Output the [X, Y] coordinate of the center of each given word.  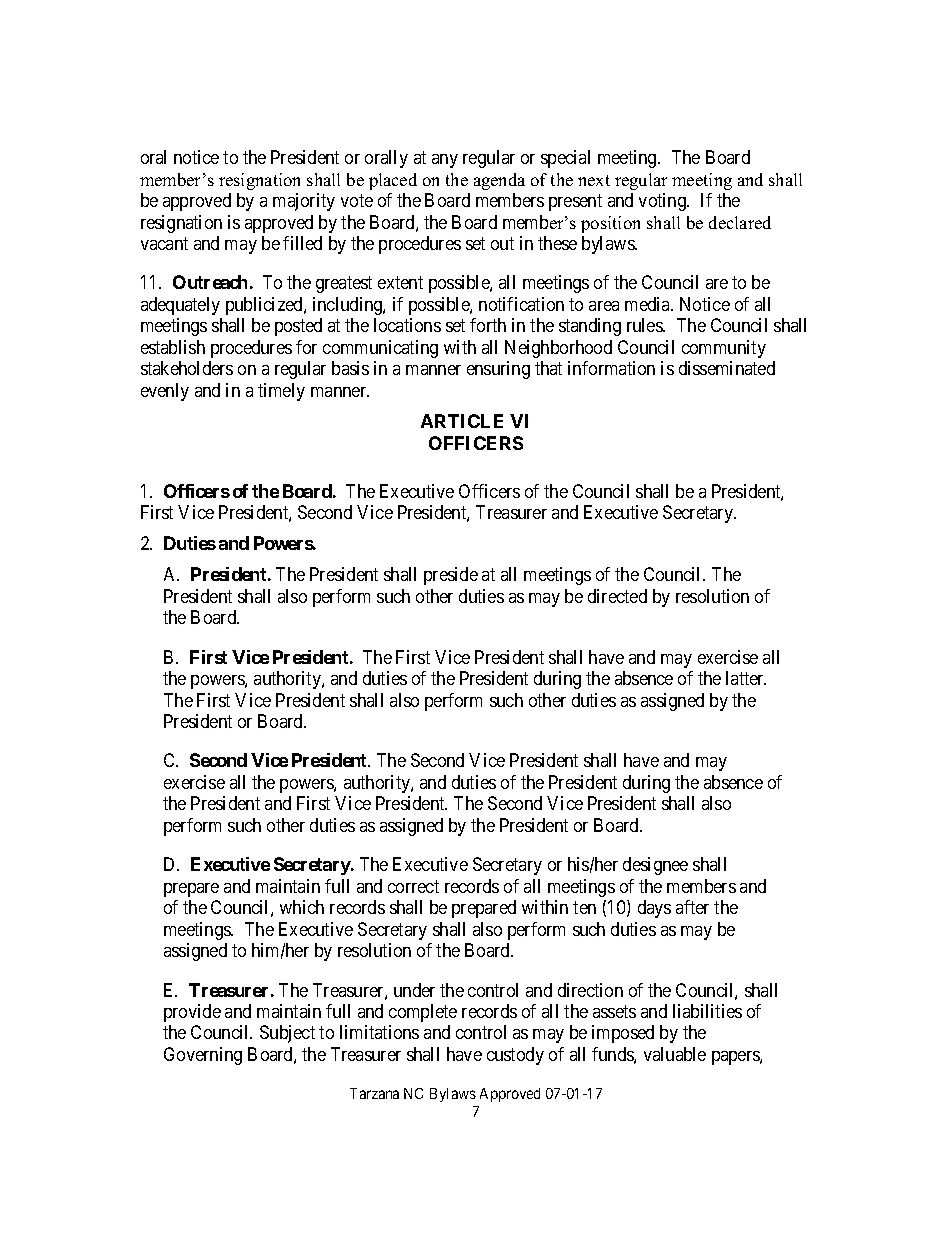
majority [304, 202]
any [445, 161]
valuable [675, 1054]
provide [192, 1013]
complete [423, 1013]
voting [663, 202]
